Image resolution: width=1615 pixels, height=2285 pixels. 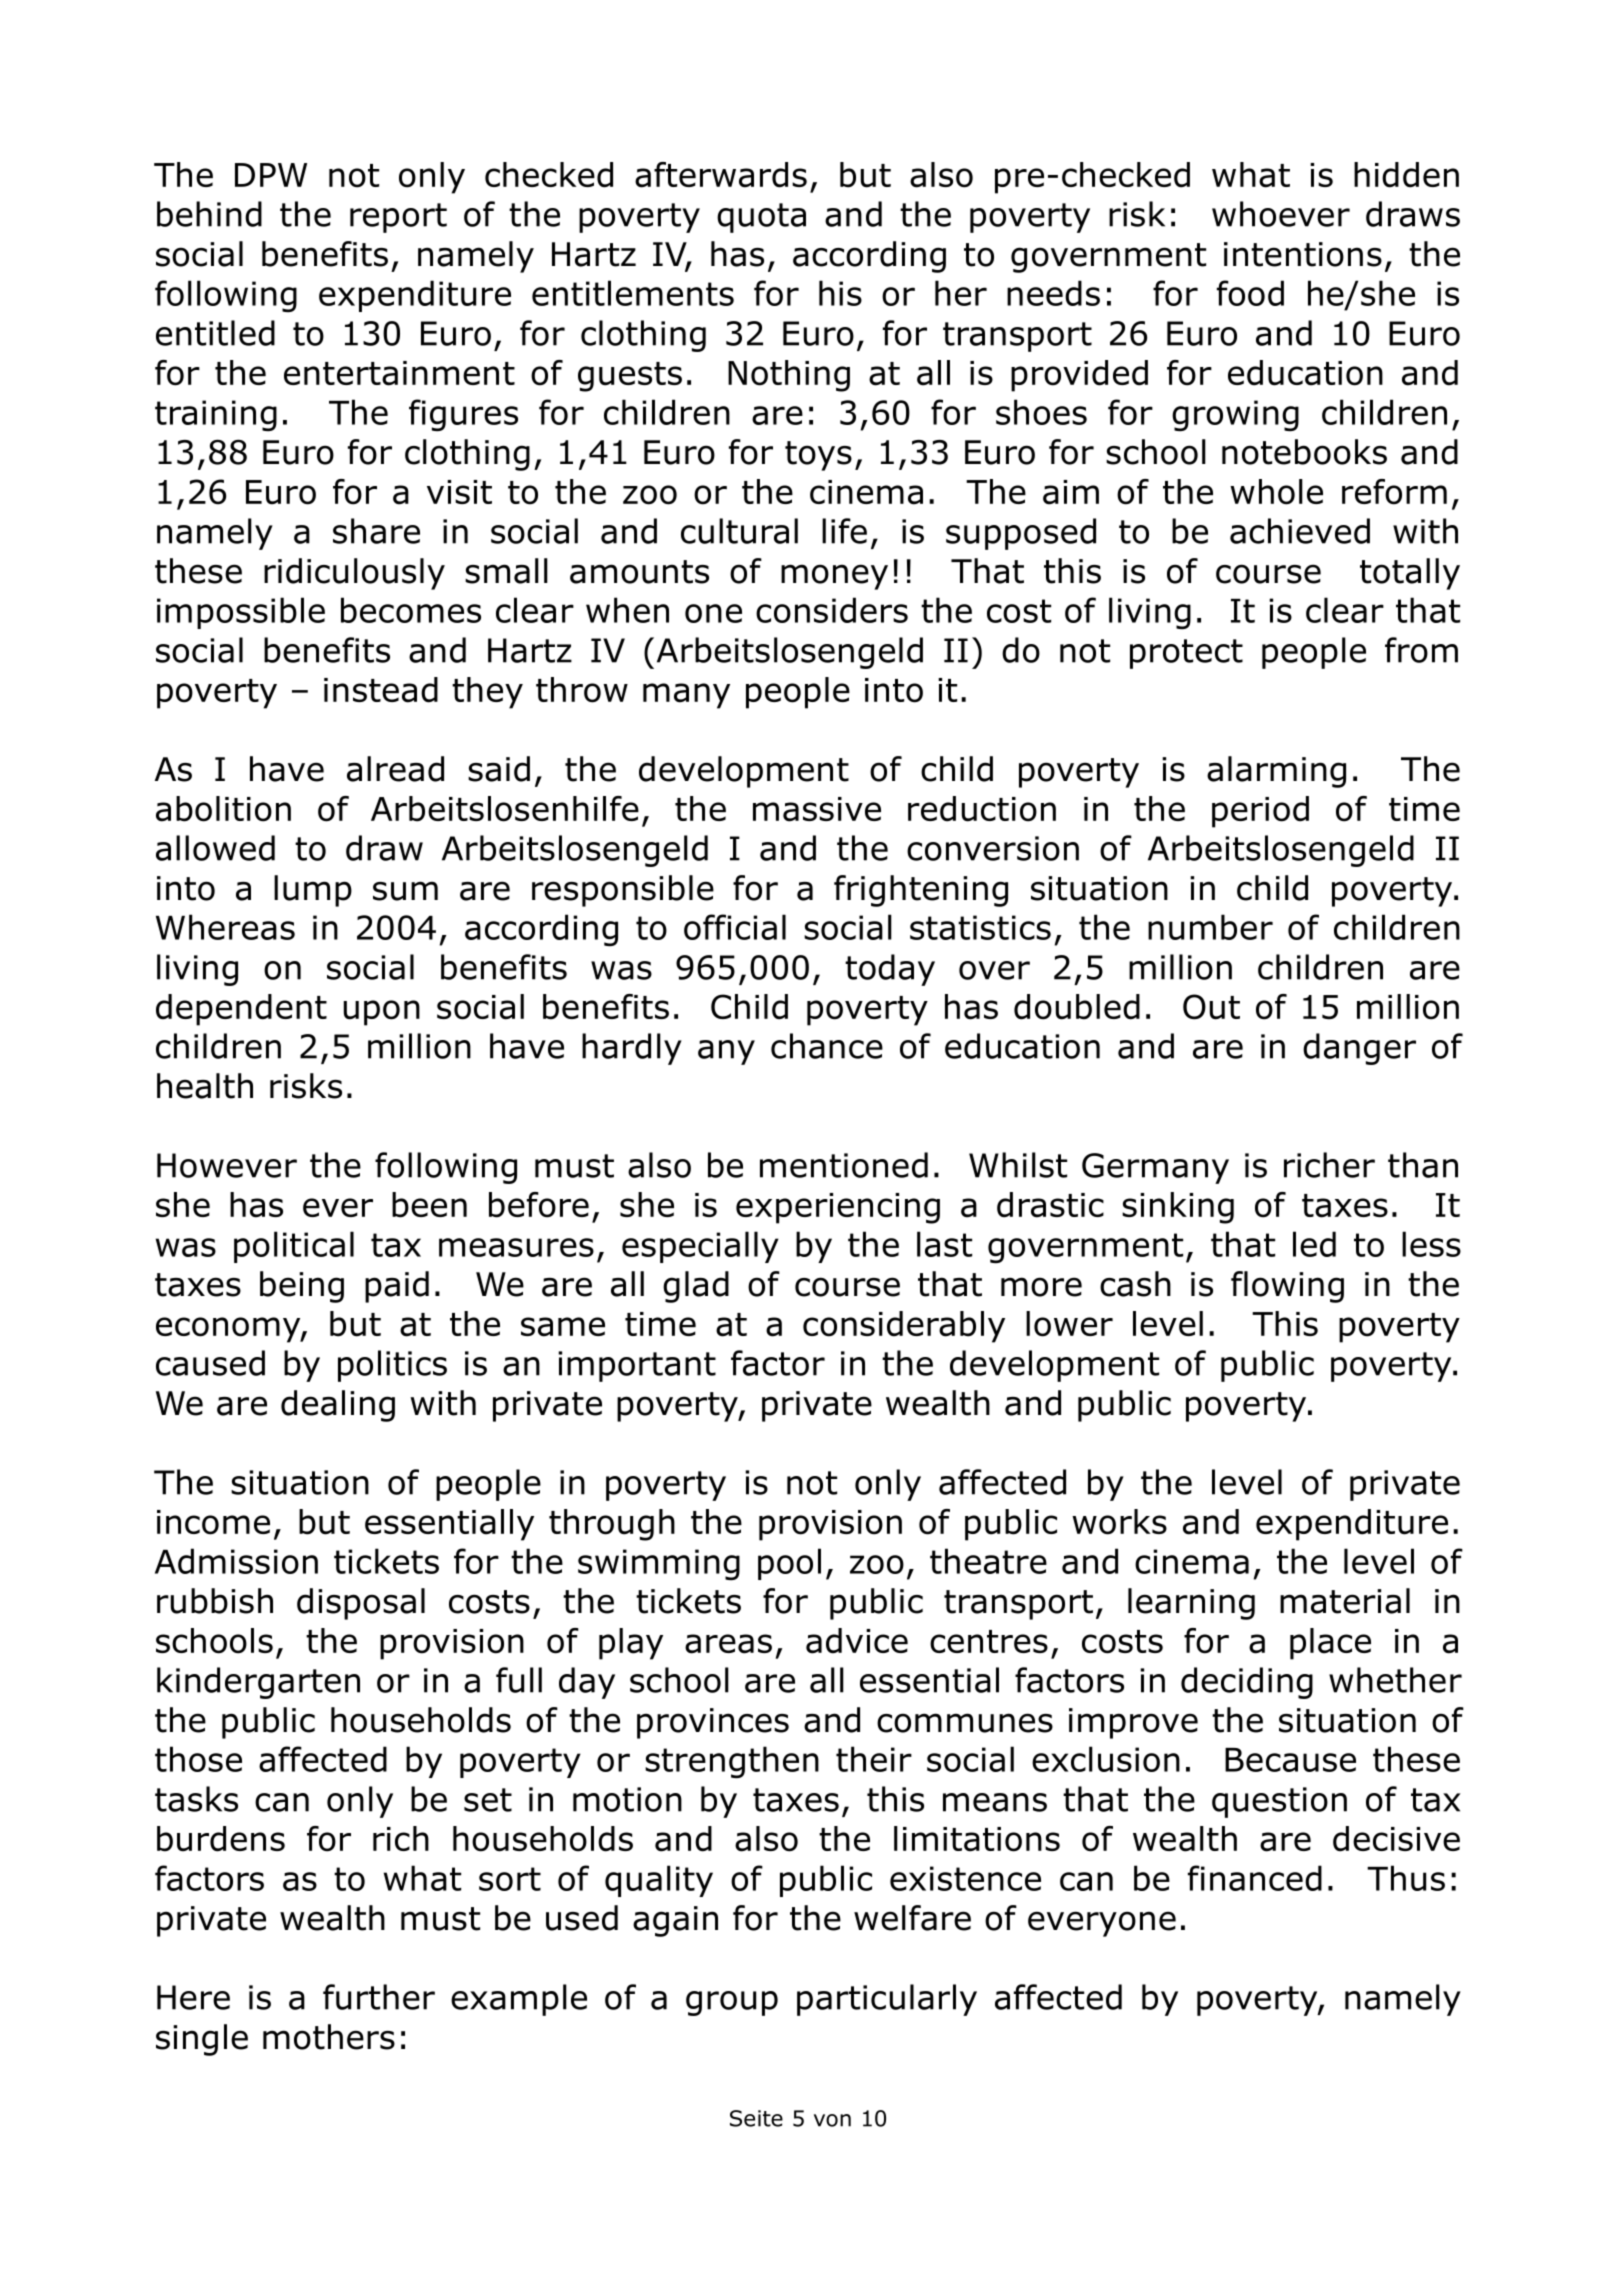 What do you see at coordinates (789, 1564) in the page?
I see `pool` at bounding box center [789, 1564].
